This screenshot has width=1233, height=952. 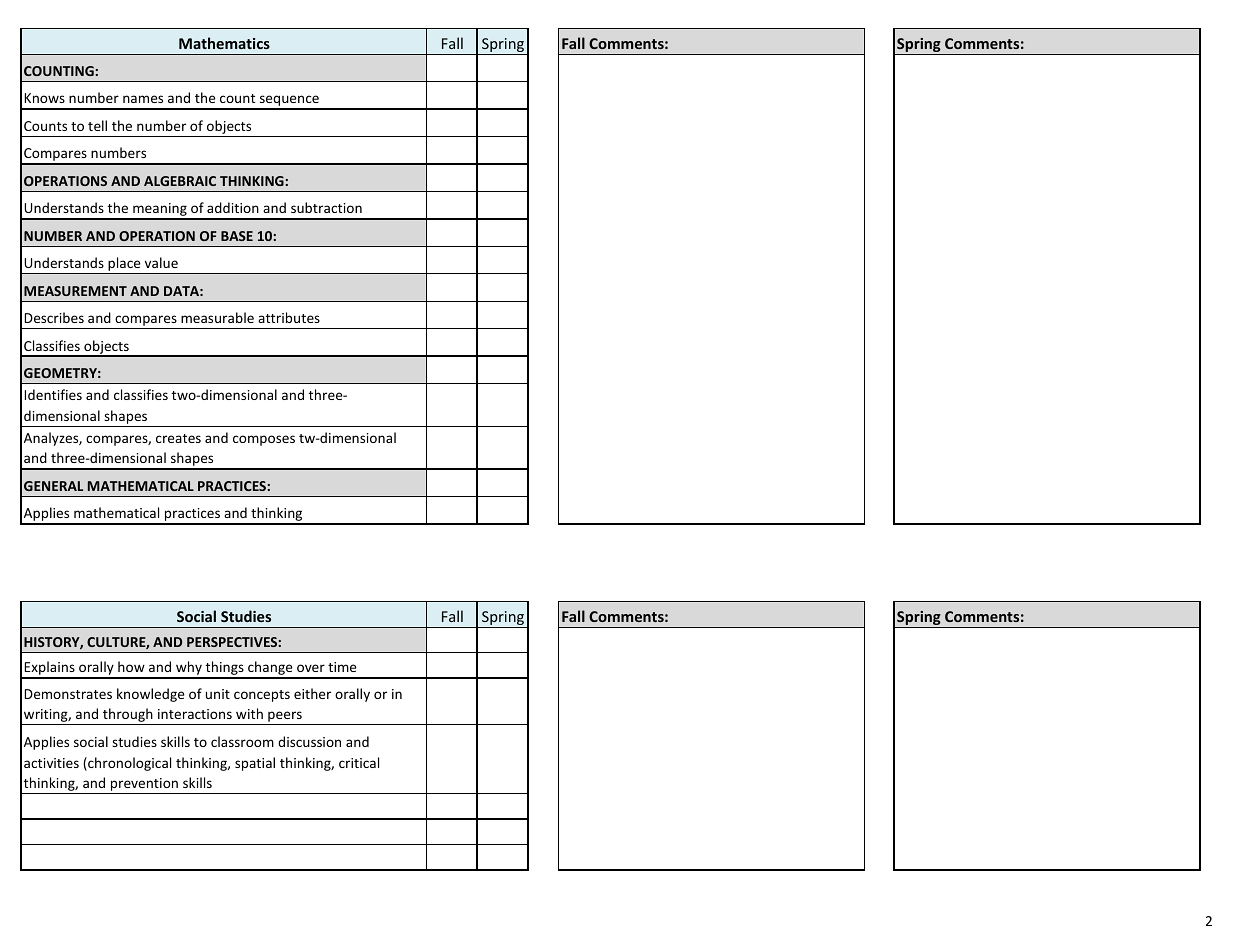 What do you see at coordinates (45, 98) in the screenshot?
I see `Knows` at bounding box center [45, 98].
